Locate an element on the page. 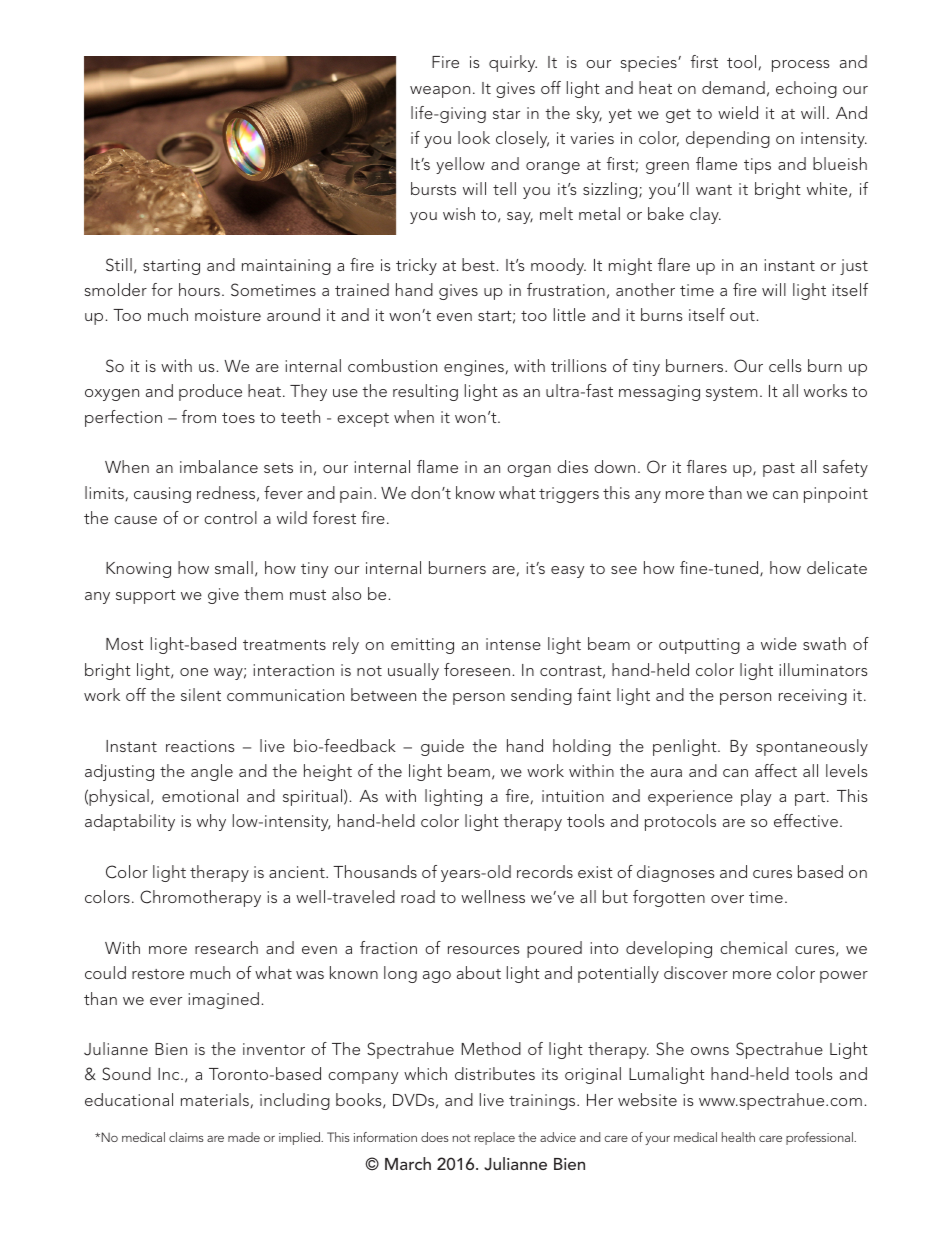 This page has width=952, height=1233. wide is located at coordinates (779, 643).
